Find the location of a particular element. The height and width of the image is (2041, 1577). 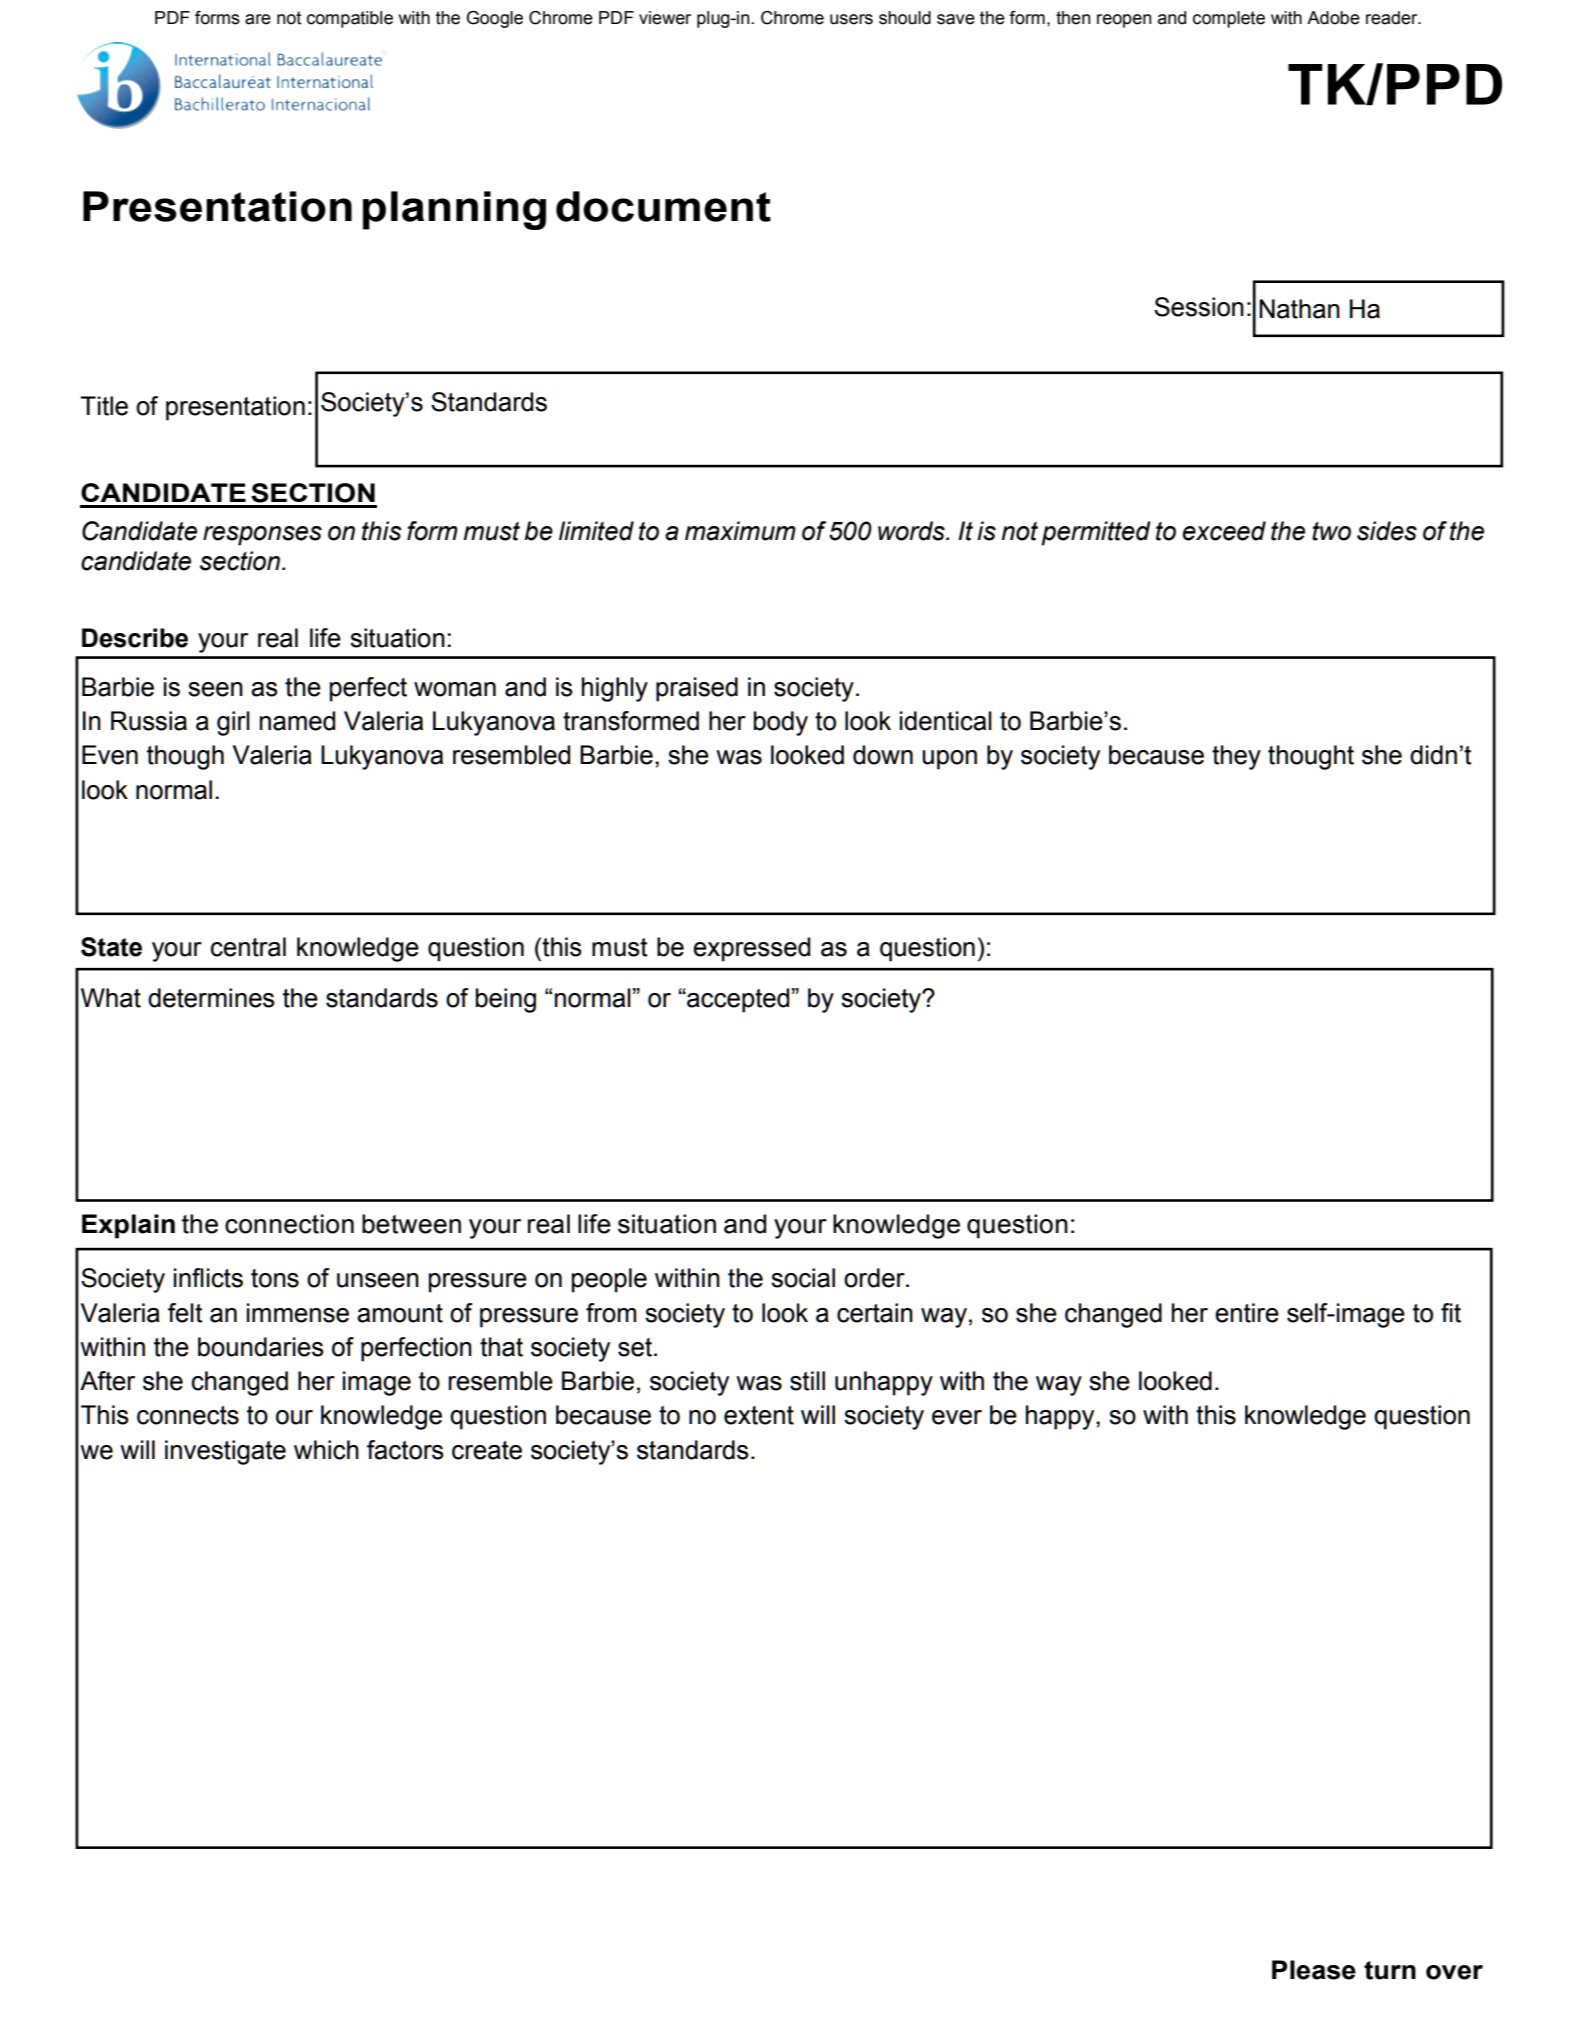

central is located at coordinates (248, 947).
